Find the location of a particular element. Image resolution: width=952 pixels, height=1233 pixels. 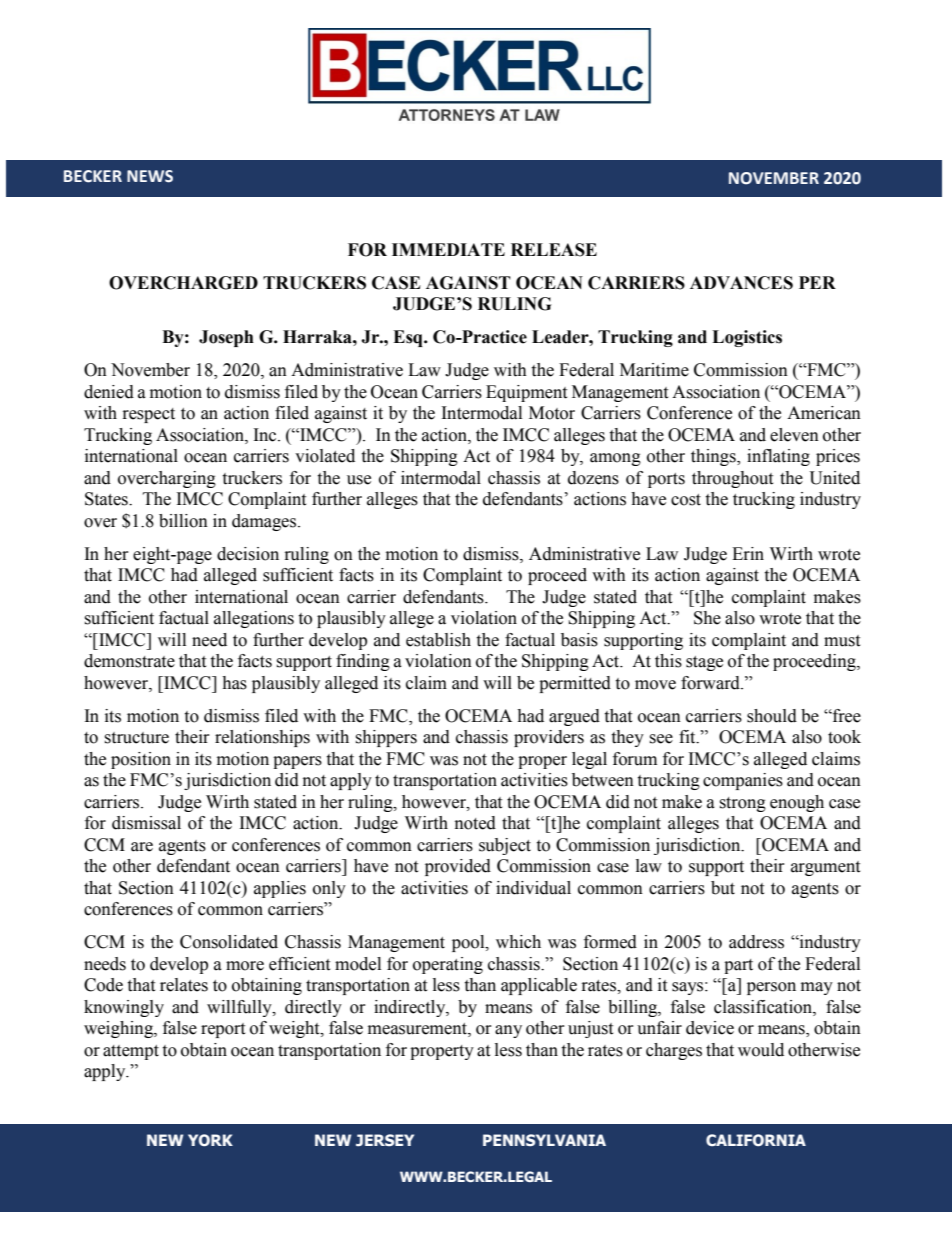

IMMEDIATE is located at coordinates (448, 249).
